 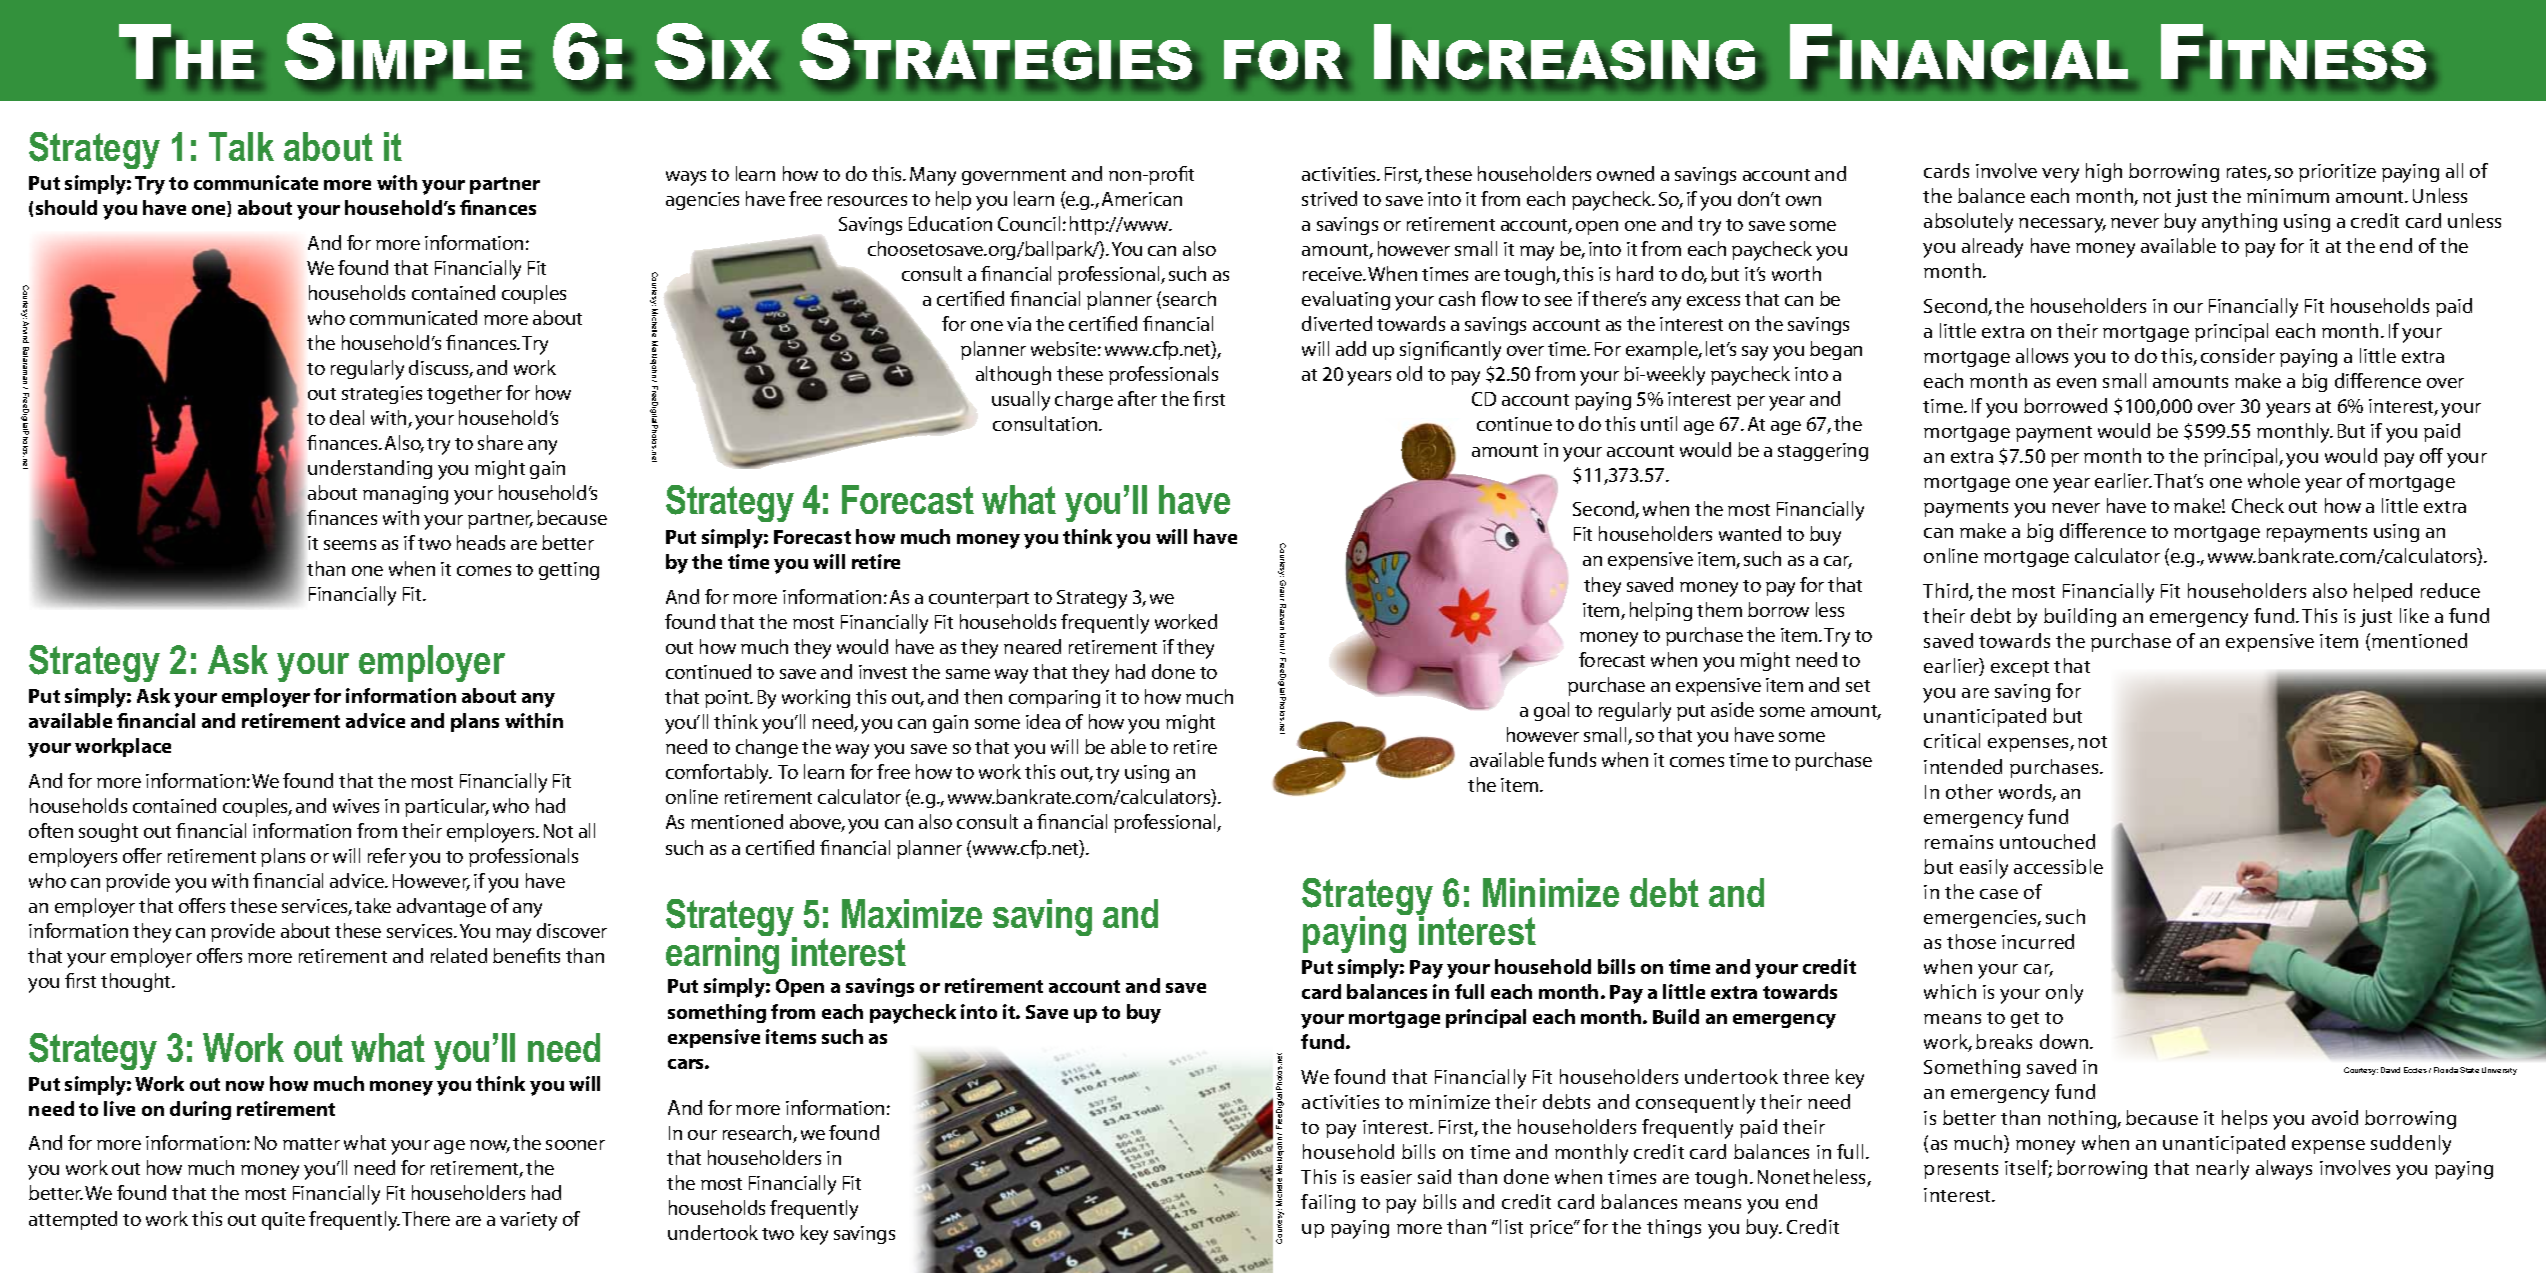 What do you see at coordinates (459, 955) in the image?
I see `related` at bounding box center [459, 955].
